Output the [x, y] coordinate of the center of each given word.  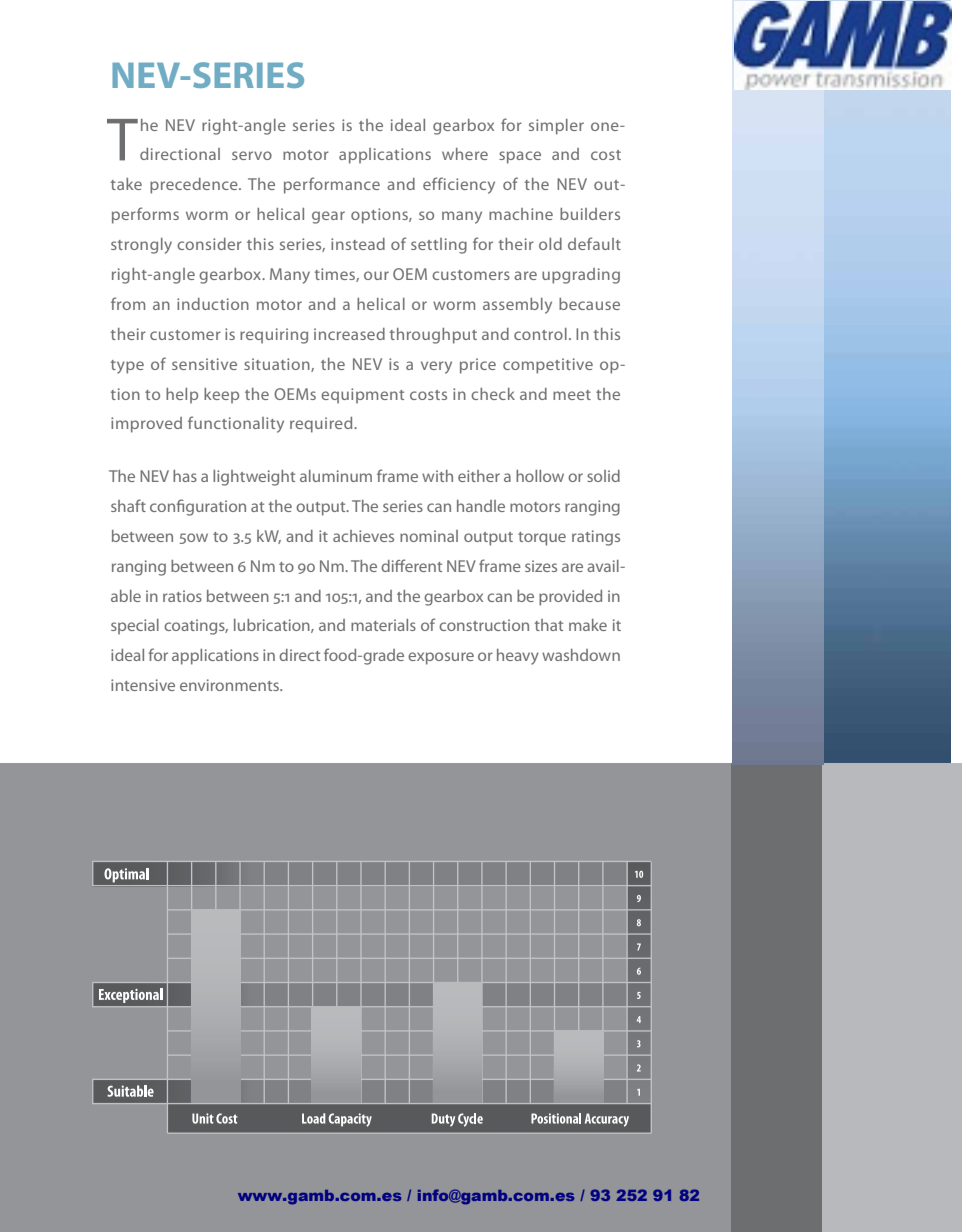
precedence [195, 186]
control [540, 334]
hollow [540, 476]
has [185, 476]
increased [349, 334]
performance [332, 185]
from [128, 303]
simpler [556, 127]
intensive [143, 685]
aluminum [336, 476]
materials [383, 625]
